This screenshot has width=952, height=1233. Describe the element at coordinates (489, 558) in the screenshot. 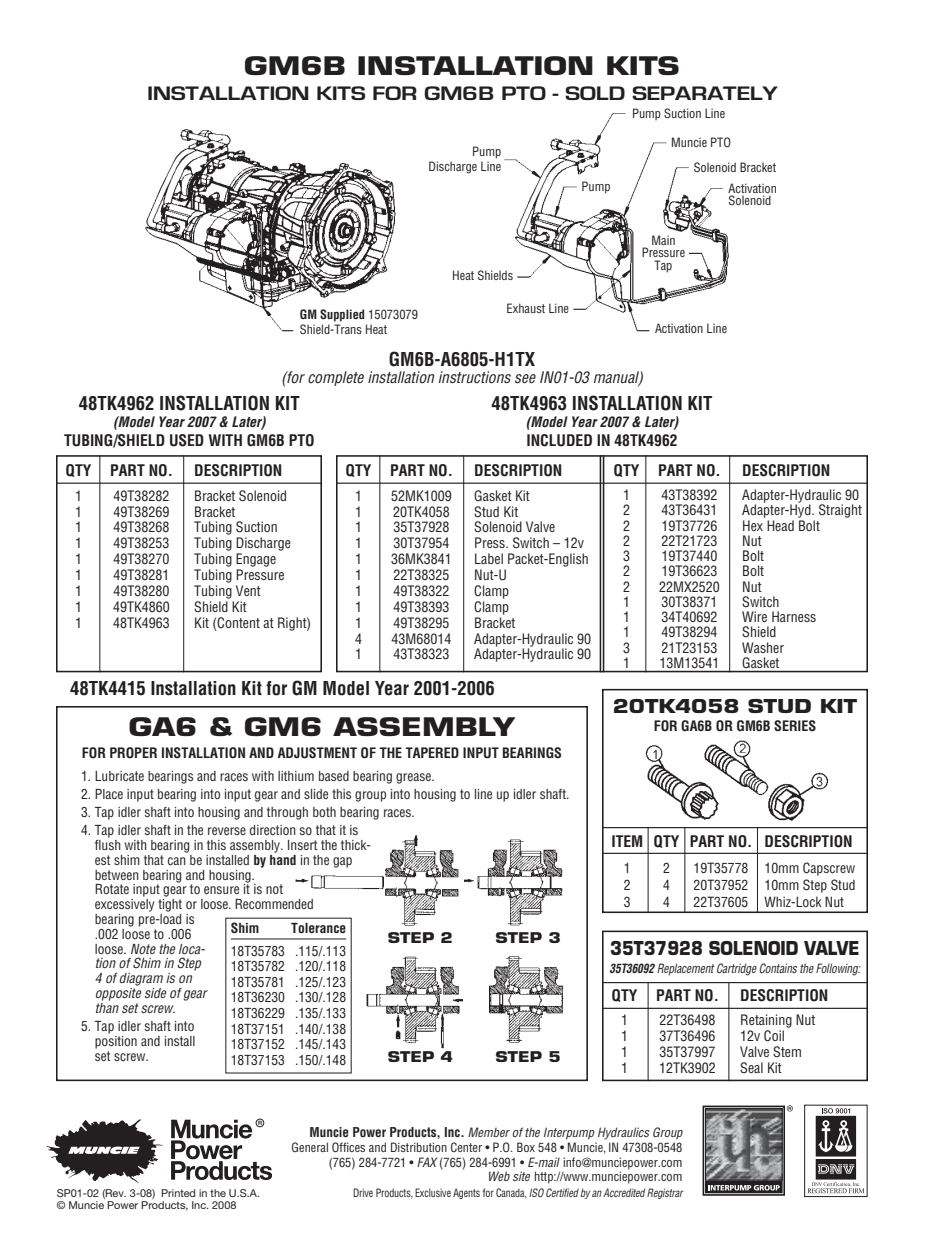

I see `Label` at that location.
